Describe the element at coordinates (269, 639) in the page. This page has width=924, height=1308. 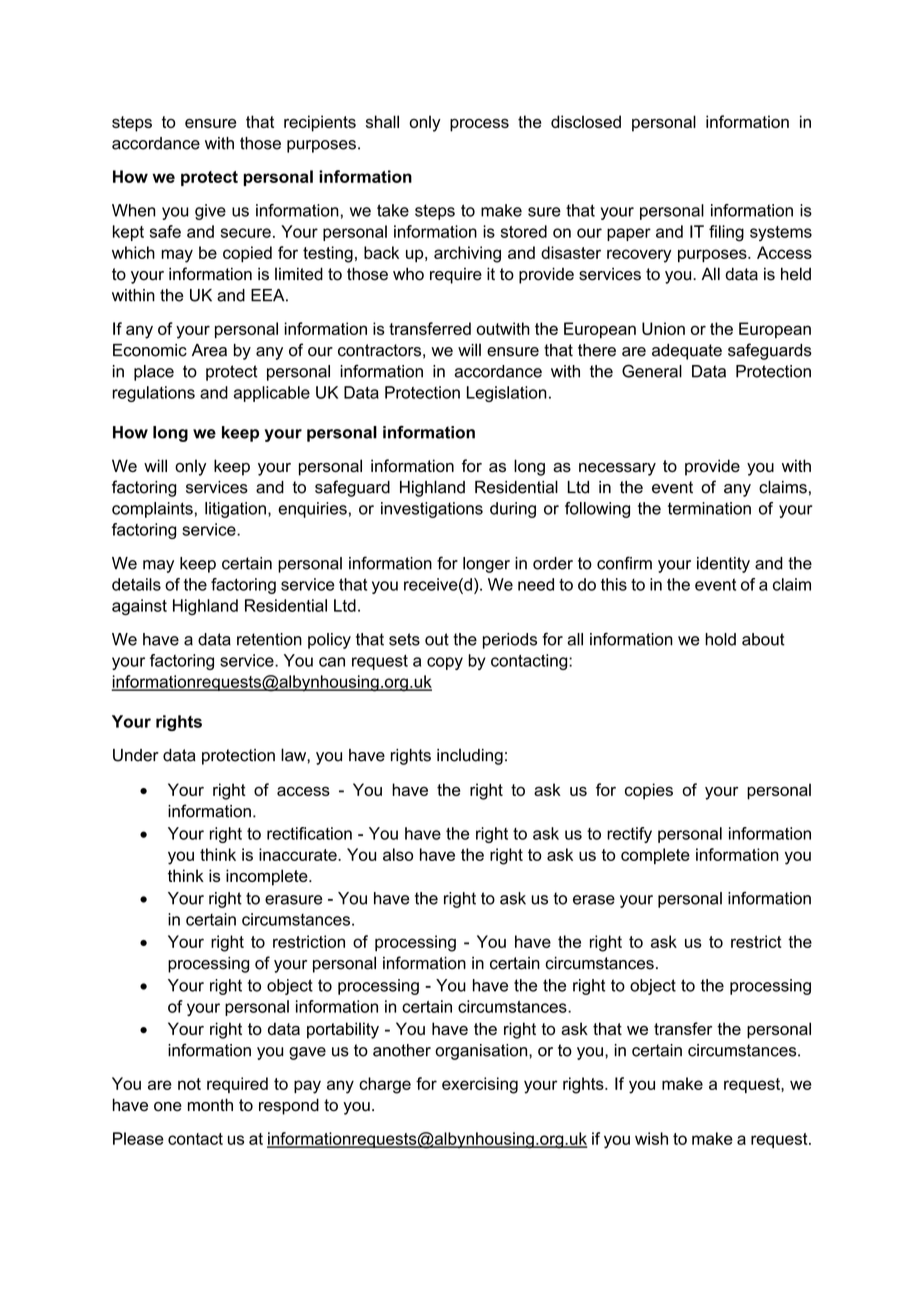
I see `retention` at that location.
